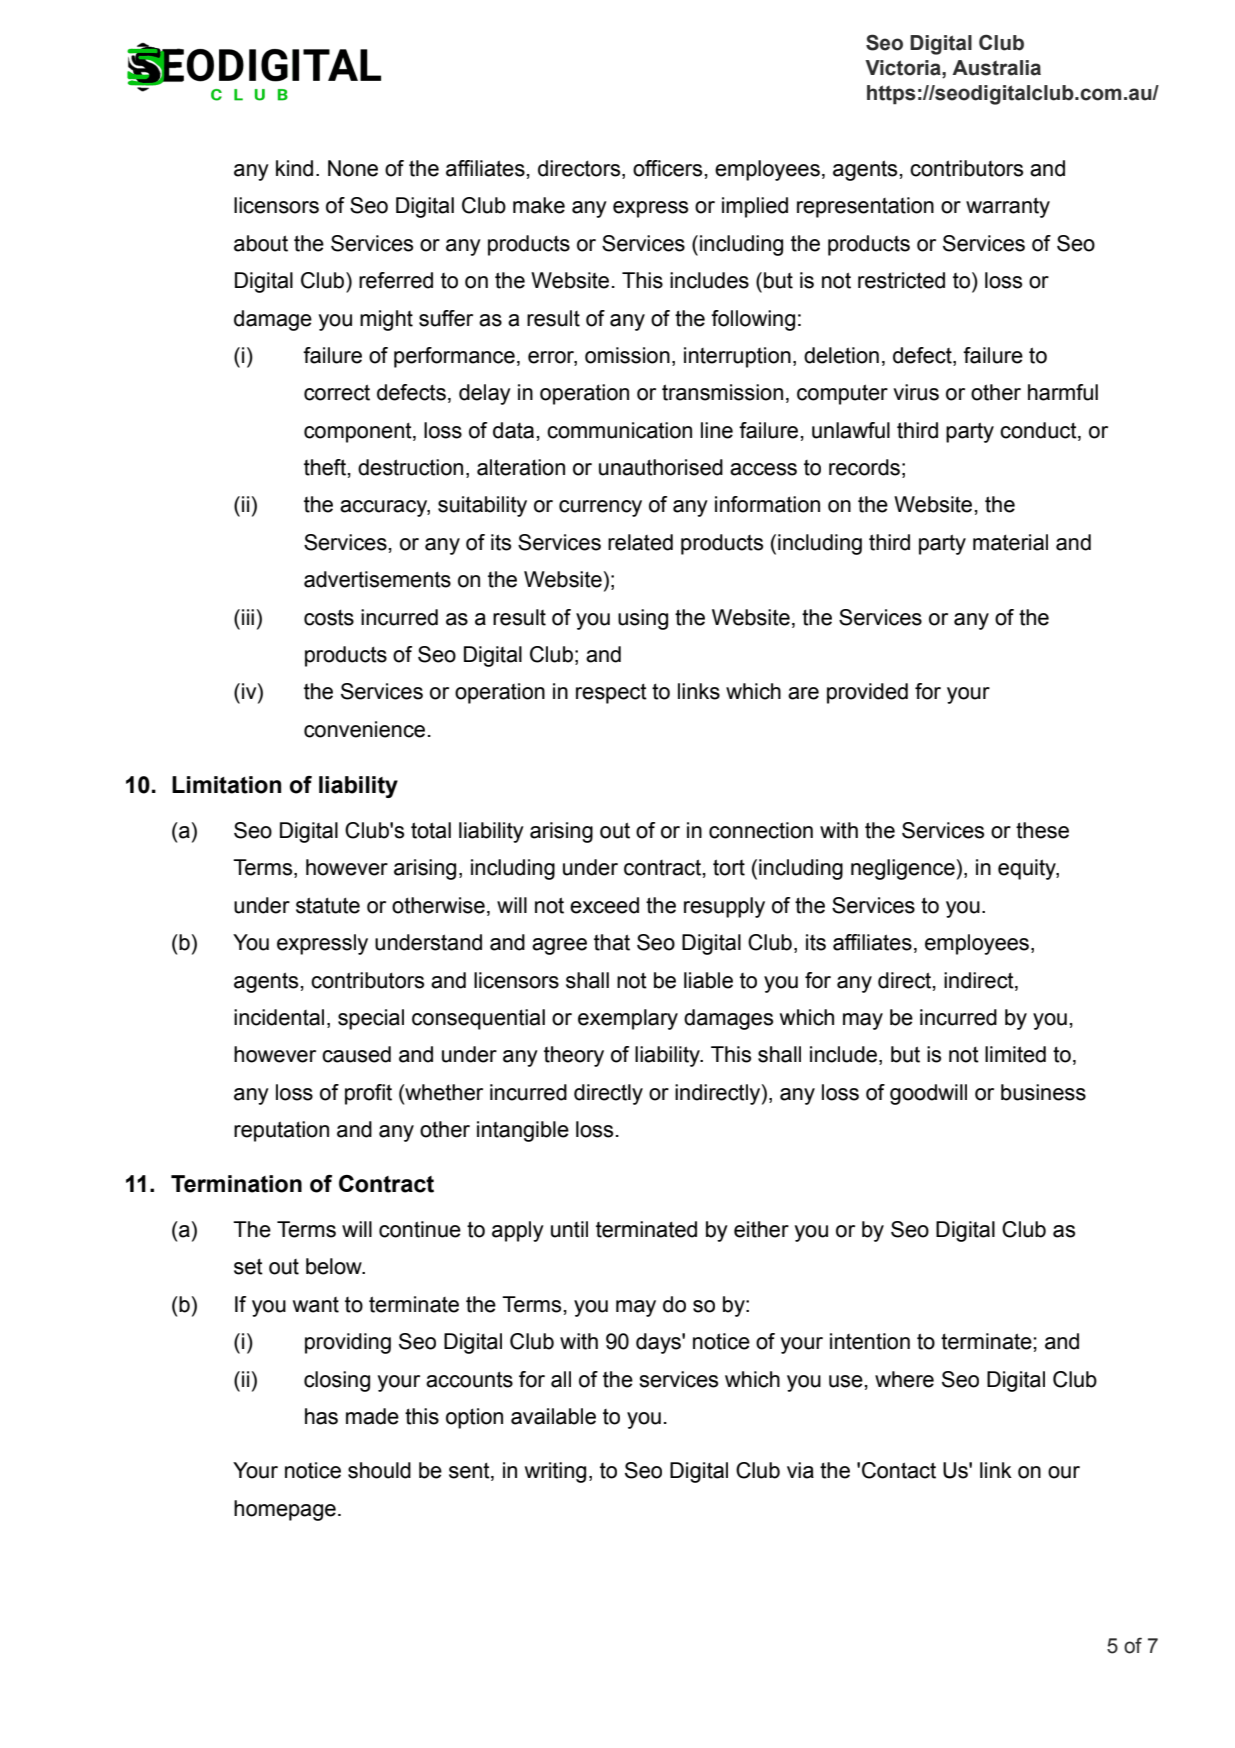 The height and width of the document is (1748, 1235). I want to click on writing, so click(555, 1472).
